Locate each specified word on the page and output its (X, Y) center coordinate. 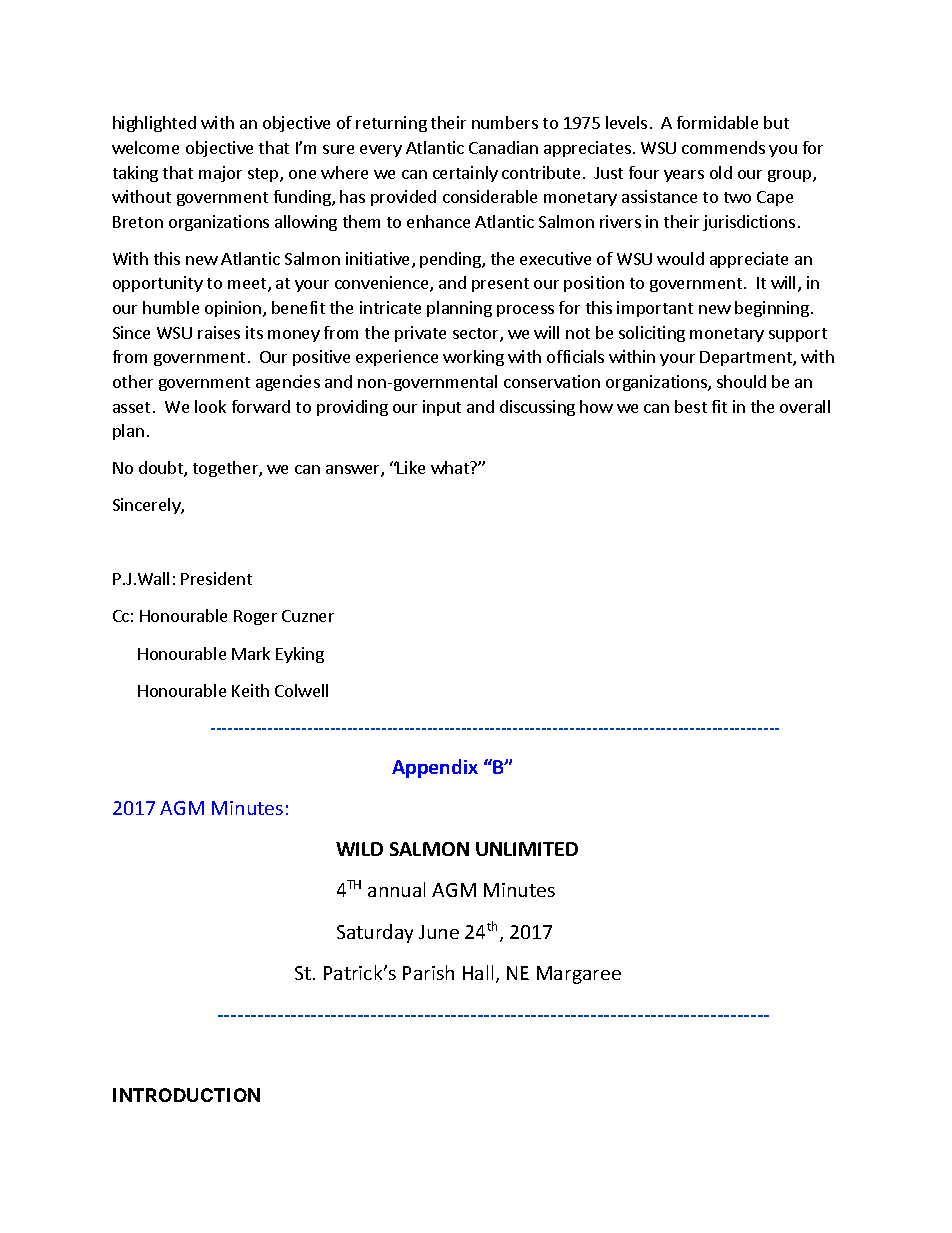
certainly (465, 174)
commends (723, 147)
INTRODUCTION (186, 1095)
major (220, 174)
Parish (428, 972)
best (691, 406)
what (451, 467)
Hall (478, 972)
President (216, 578)
